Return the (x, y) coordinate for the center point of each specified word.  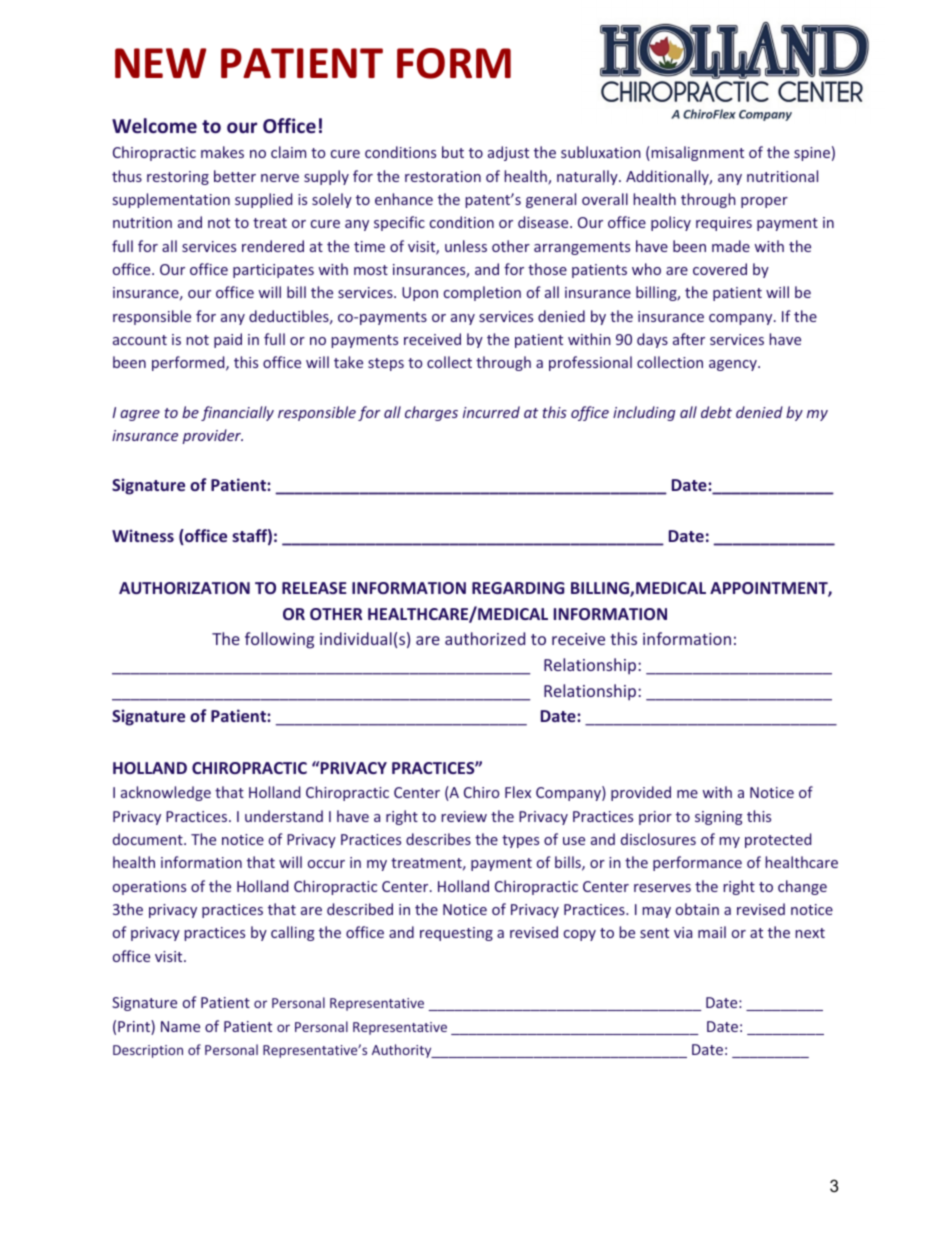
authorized (485, 638)
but (453, 152)
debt (716, 412)
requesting (456, 934)
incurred (491, 412)
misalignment (696, 153)
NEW (160, 63)
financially (237, 413)
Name (180, 1026)
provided (641, 793)
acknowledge (166, 793)
